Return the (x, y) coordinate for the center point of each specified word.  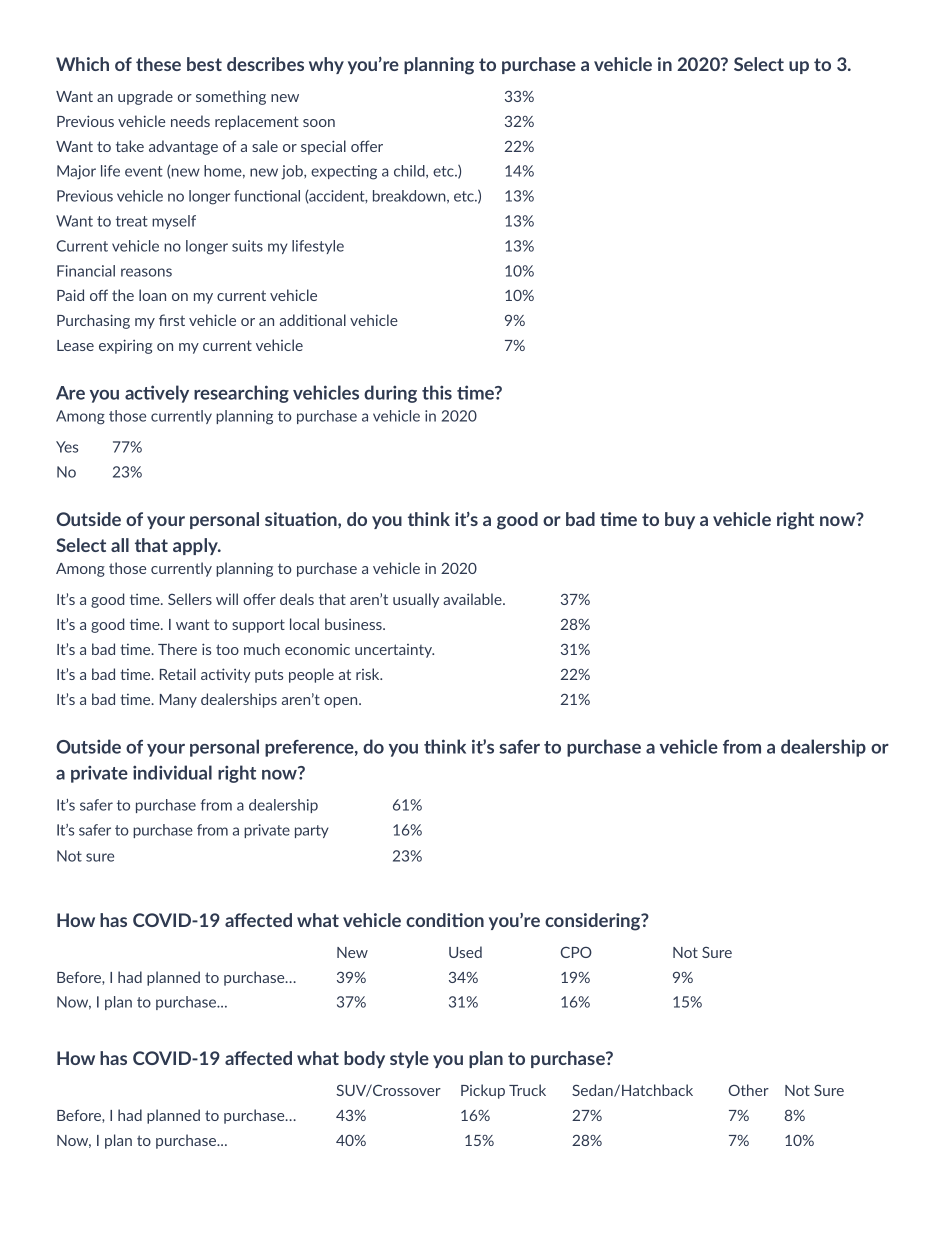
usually (416, 600)
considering (594, 922)
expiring (125, 346)
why (326, 65)
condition (445, 920)
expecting (344, 172)
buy (680, 520)
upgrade (145, 97)
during (390, 394)
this (437, 392)
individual (172, 772)
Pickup (483, 1091)
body (364, 1059)
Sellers (190, 599)
